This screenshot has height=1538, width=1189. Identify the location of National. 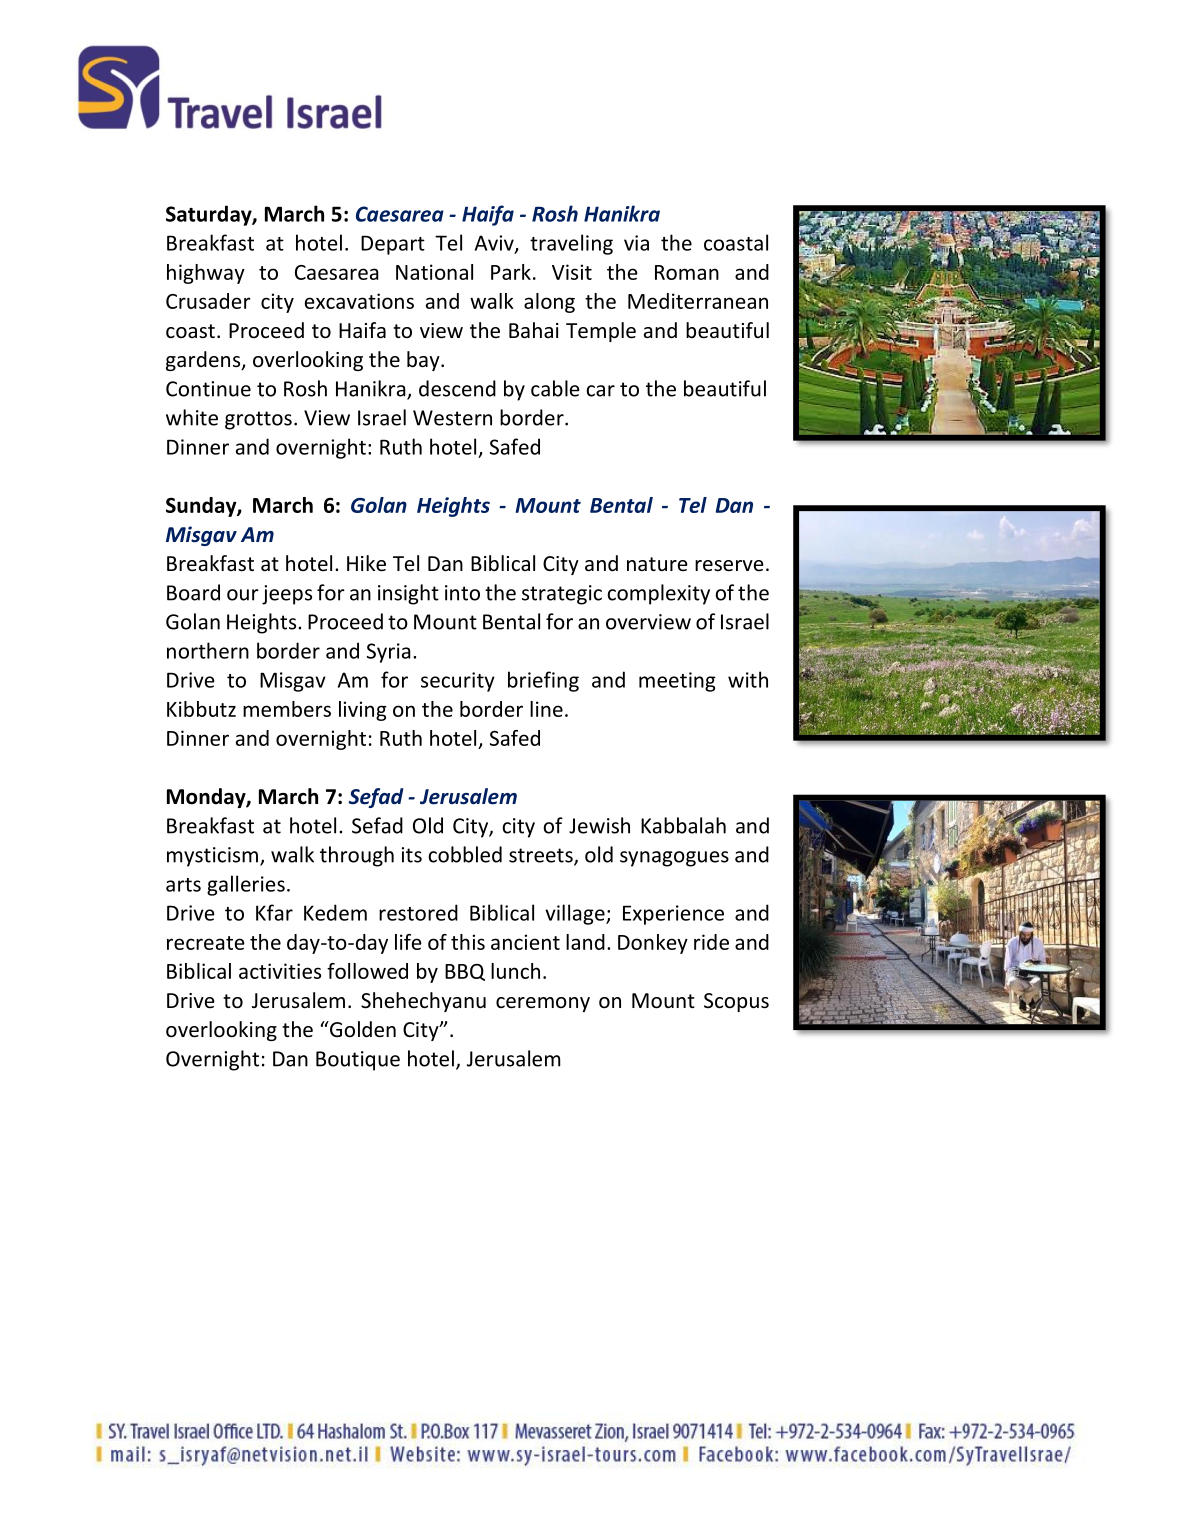
(434, 272).
